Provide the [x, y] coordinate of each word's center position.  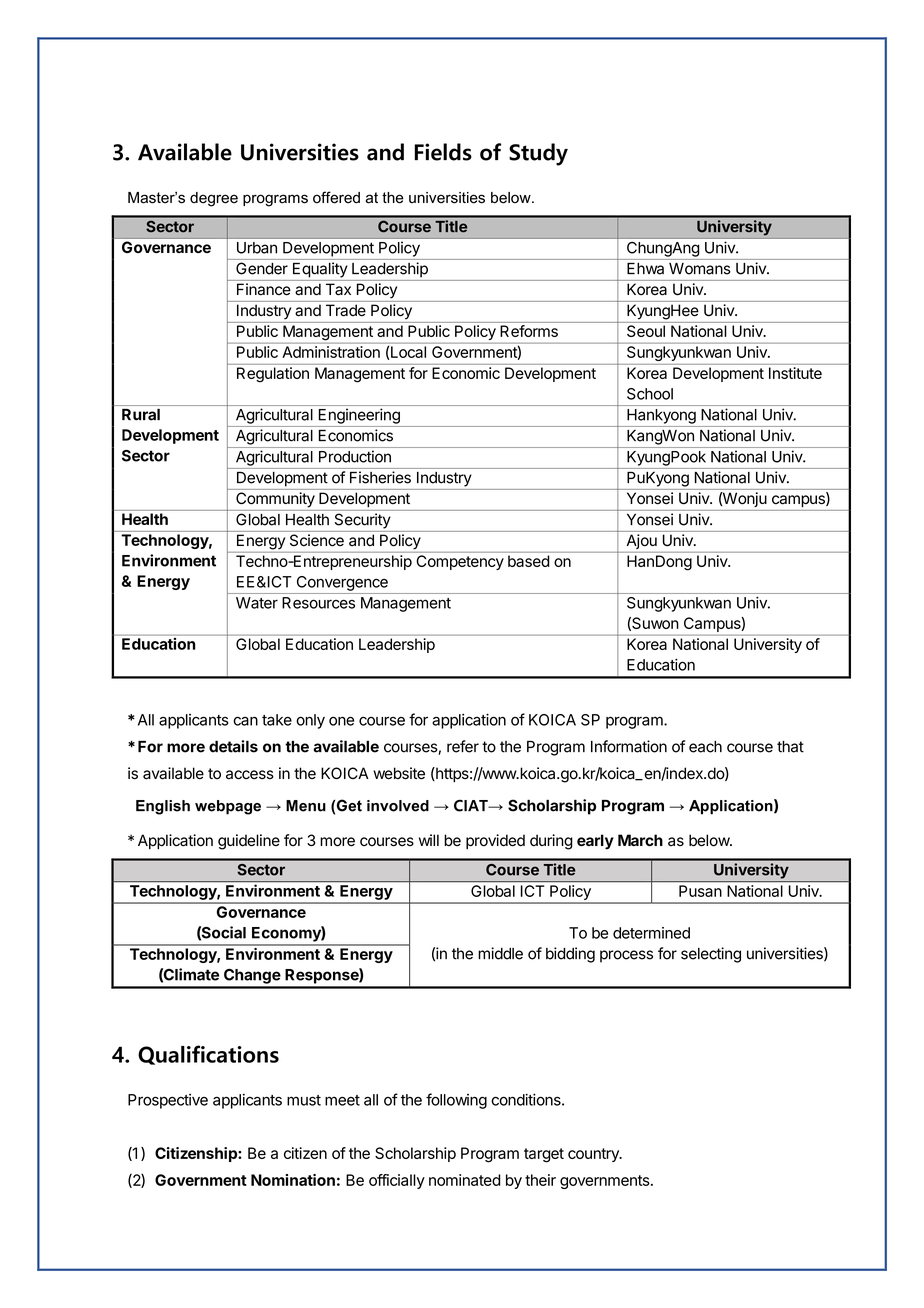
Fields [443, 152]
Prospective [168, 1101]
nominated [465, 1180]
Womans [700, 269]
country [594, 1155]
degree [214, 199]
